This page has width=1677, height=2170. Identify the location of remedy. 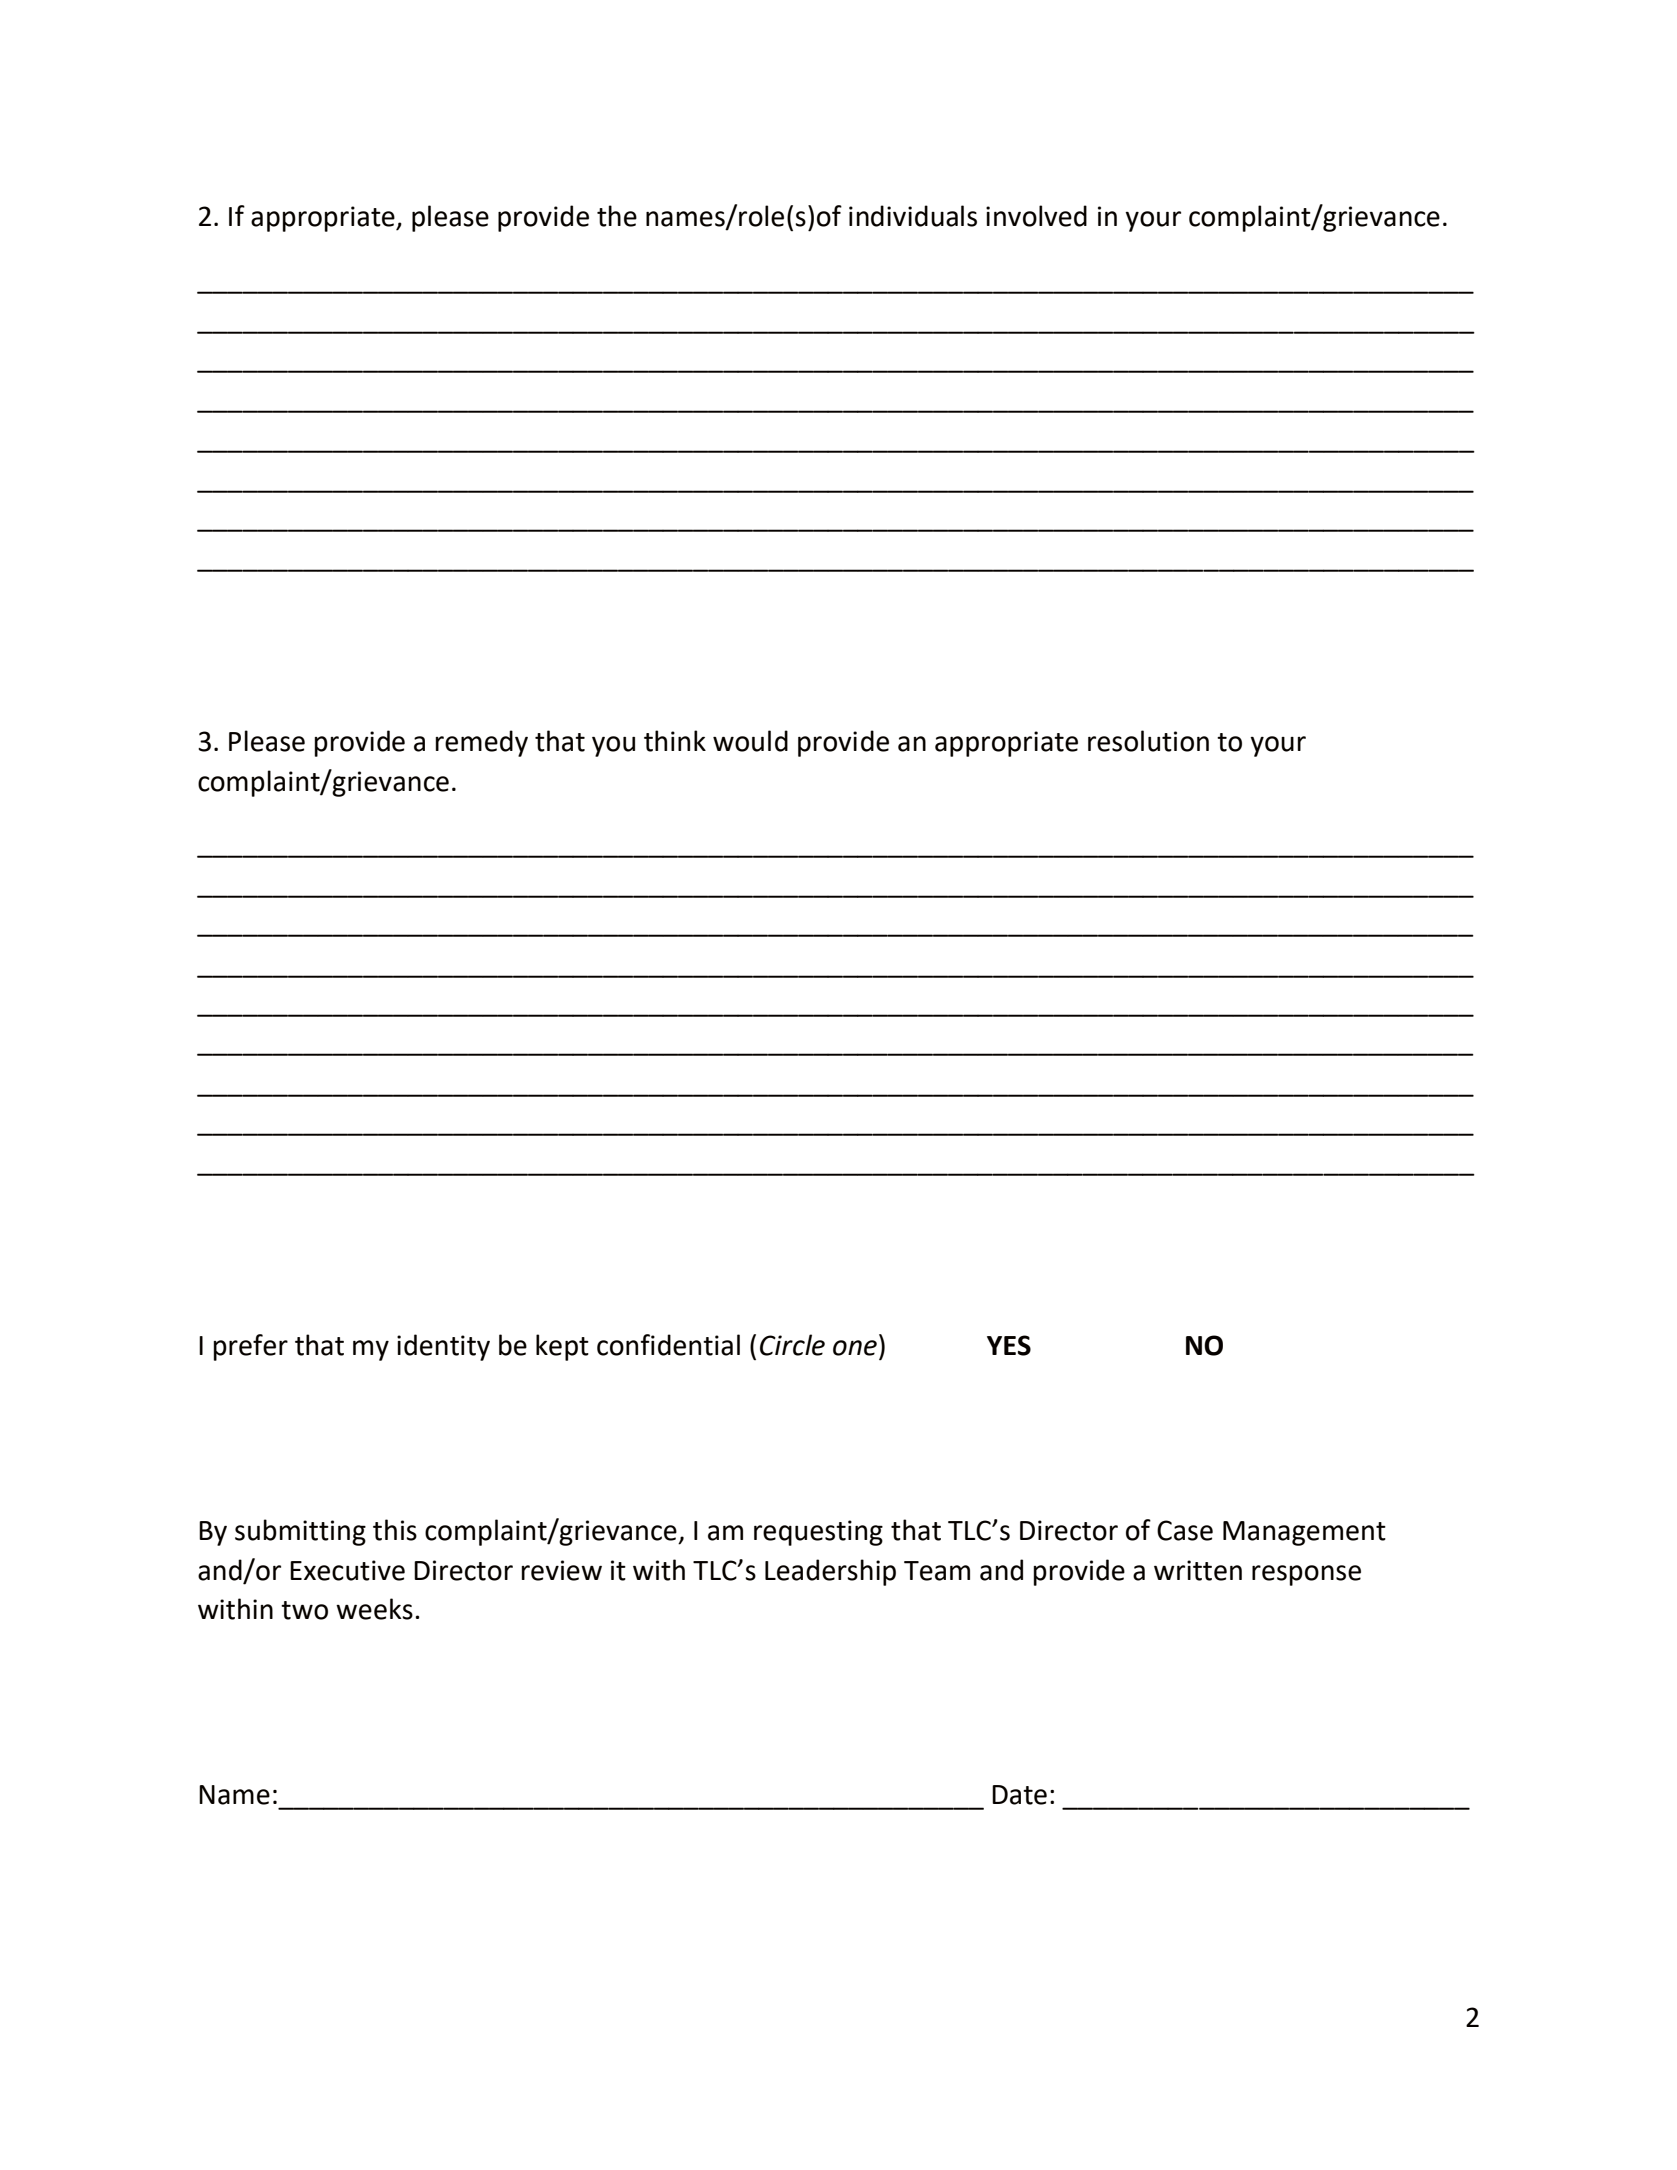
(482, 743).
